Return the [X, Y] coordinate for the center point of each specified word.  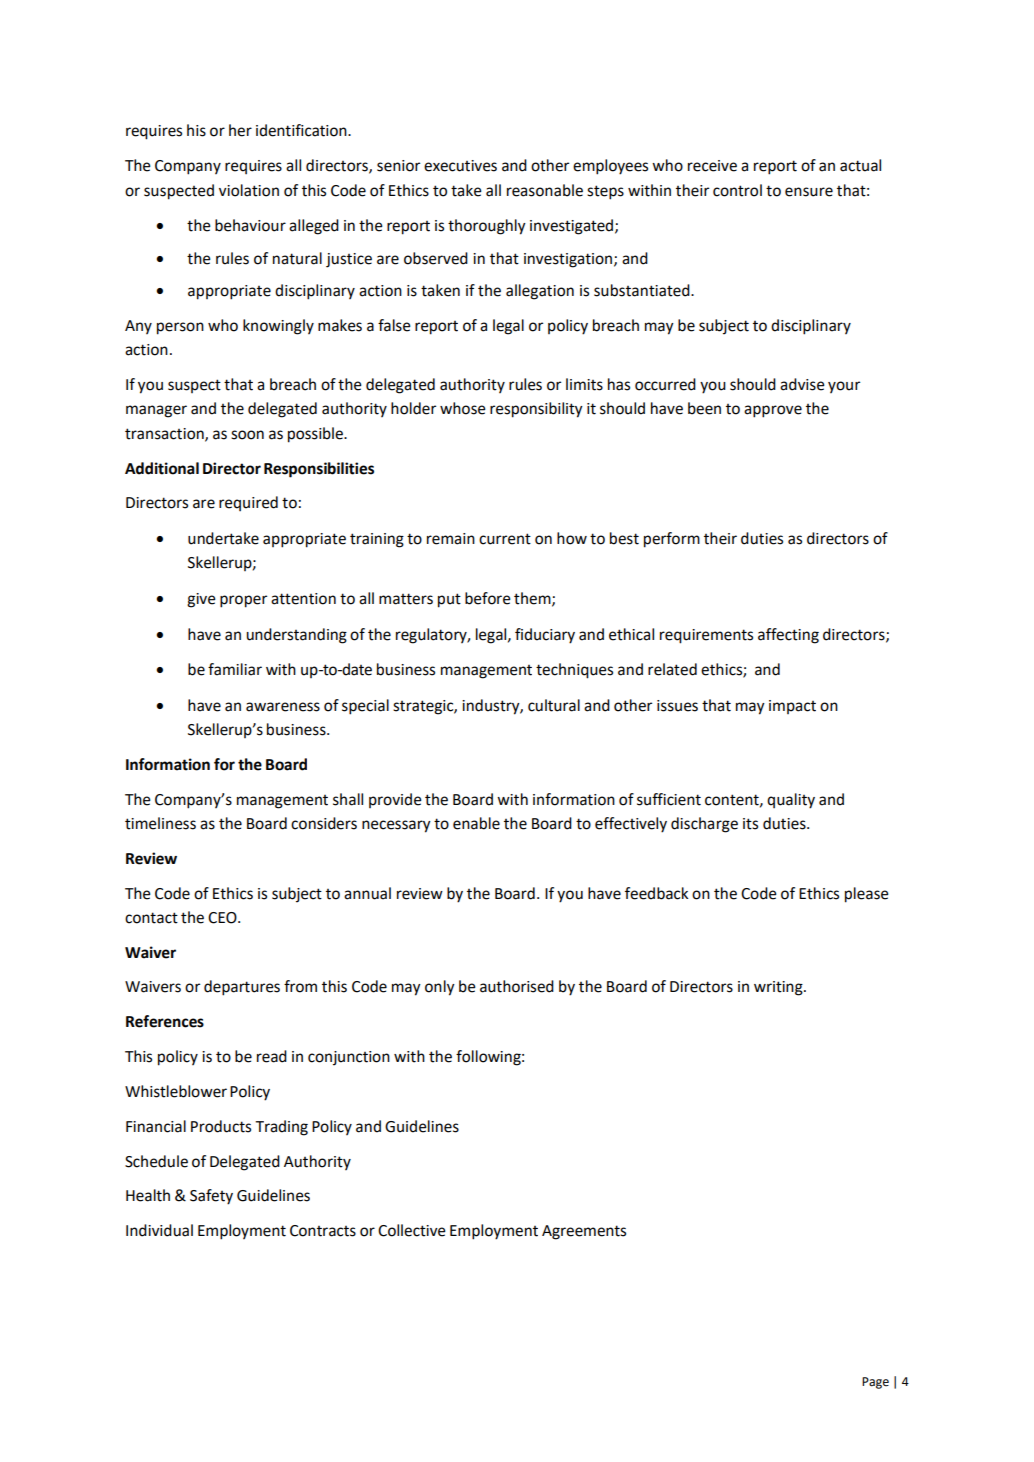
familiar [235, 669]
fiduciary [545, 636]
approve [773, 411]
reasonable [545, 190]
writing [779, 988]
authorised [517, 986]
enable [476, 823]
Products [221, 1126]
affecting [788, 636]
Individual [159, 1230]
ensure [809, 192]
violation [249, 190]
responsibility [536, 410]
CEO [223, 918]
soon [247, 435]
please [867, 895]
